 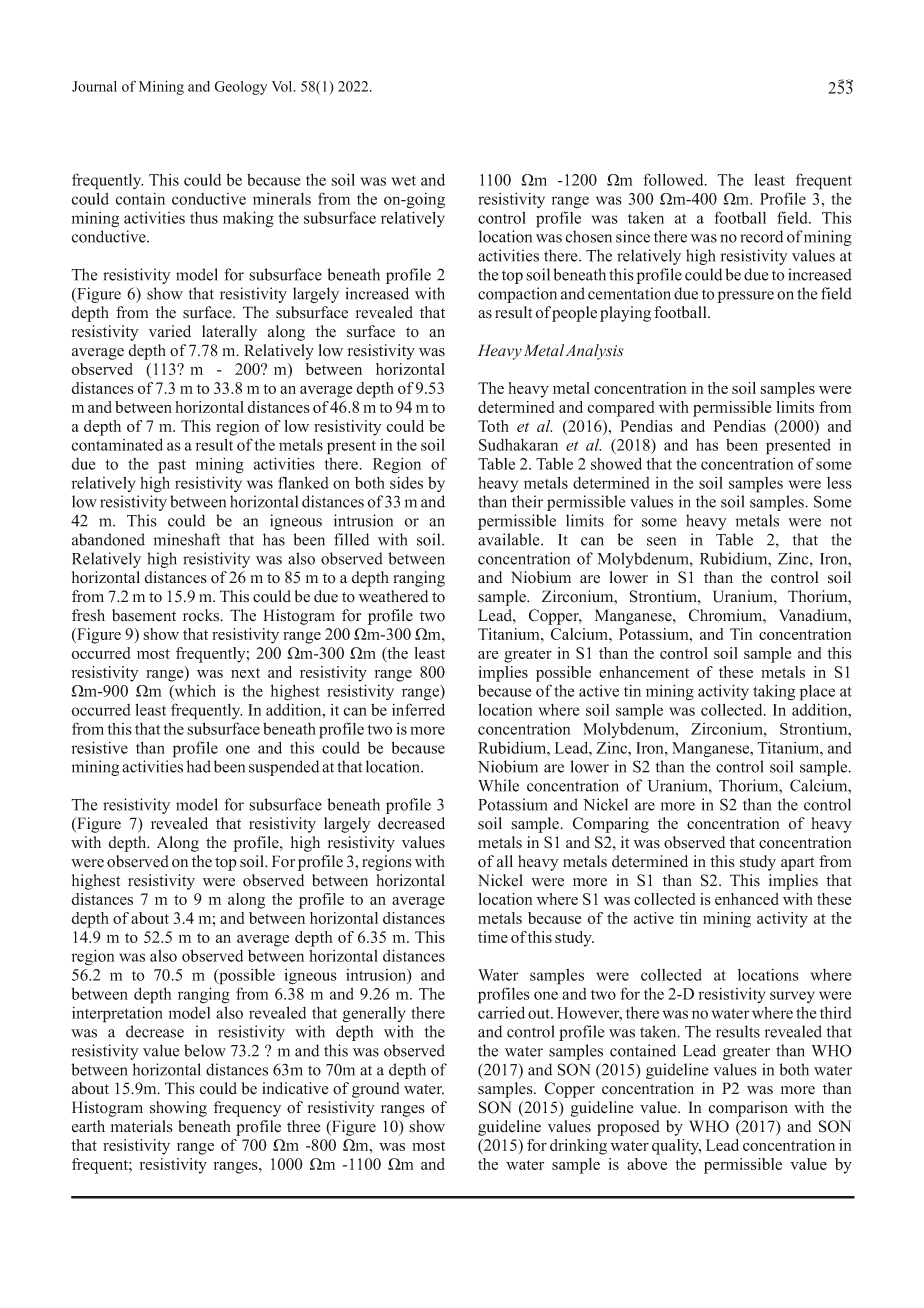 What do you see at coordinates (376, 1090) in the image?
I see `ground` at bounding box center [376, 1090].
